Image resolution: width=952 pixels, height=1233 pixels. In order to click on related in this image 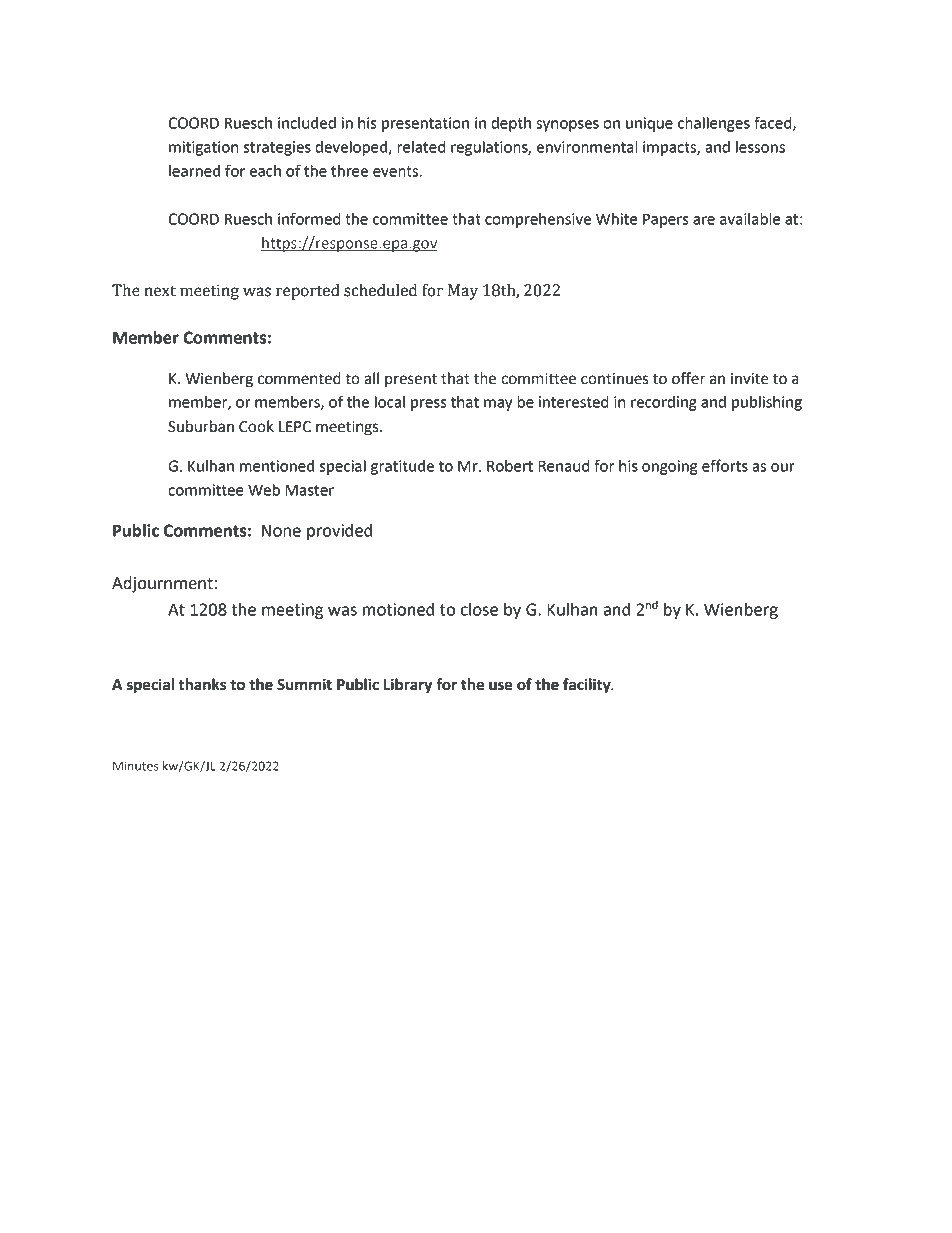, I will do `click(421, 147)`.
